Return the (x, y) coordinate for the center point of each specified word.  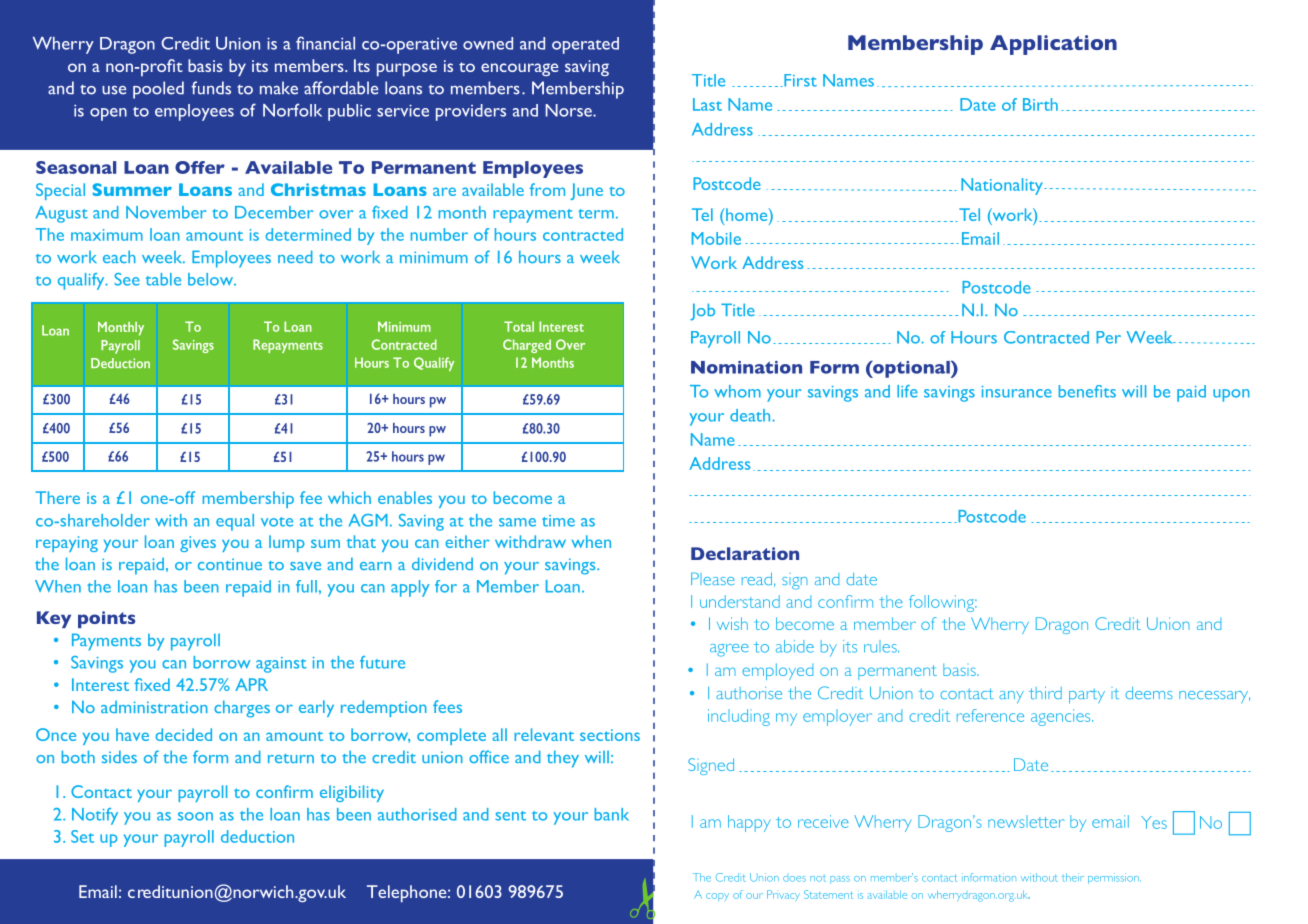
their (1073, 877)
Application (1053, 45)
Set (82, 836)
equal (235, 522)
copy (717, 897)
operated (585, 45)
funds (211, 88)
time (558, 521)
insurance (1017, 392)
